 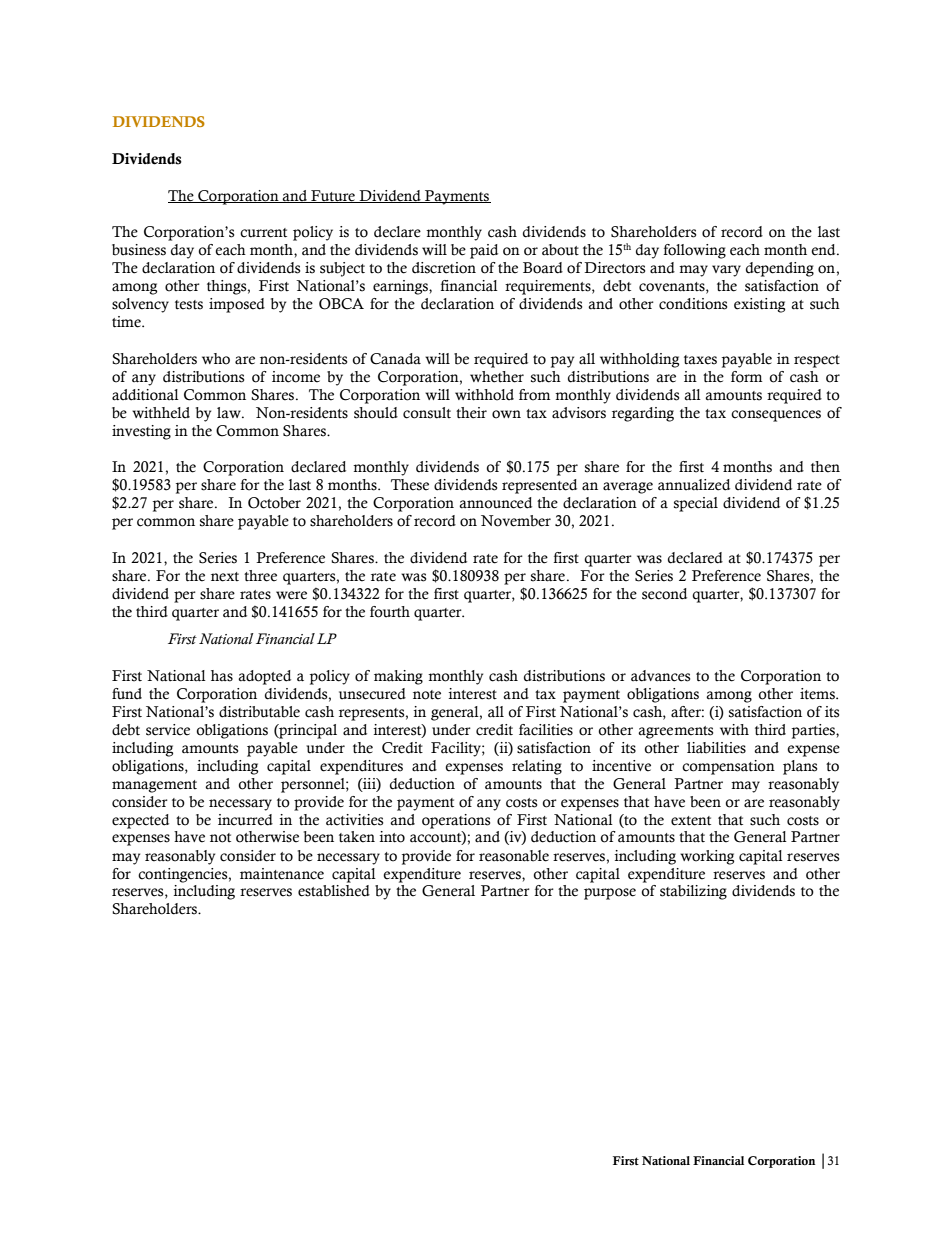 I want to click on maintenance, so click(x=282, y=874).
